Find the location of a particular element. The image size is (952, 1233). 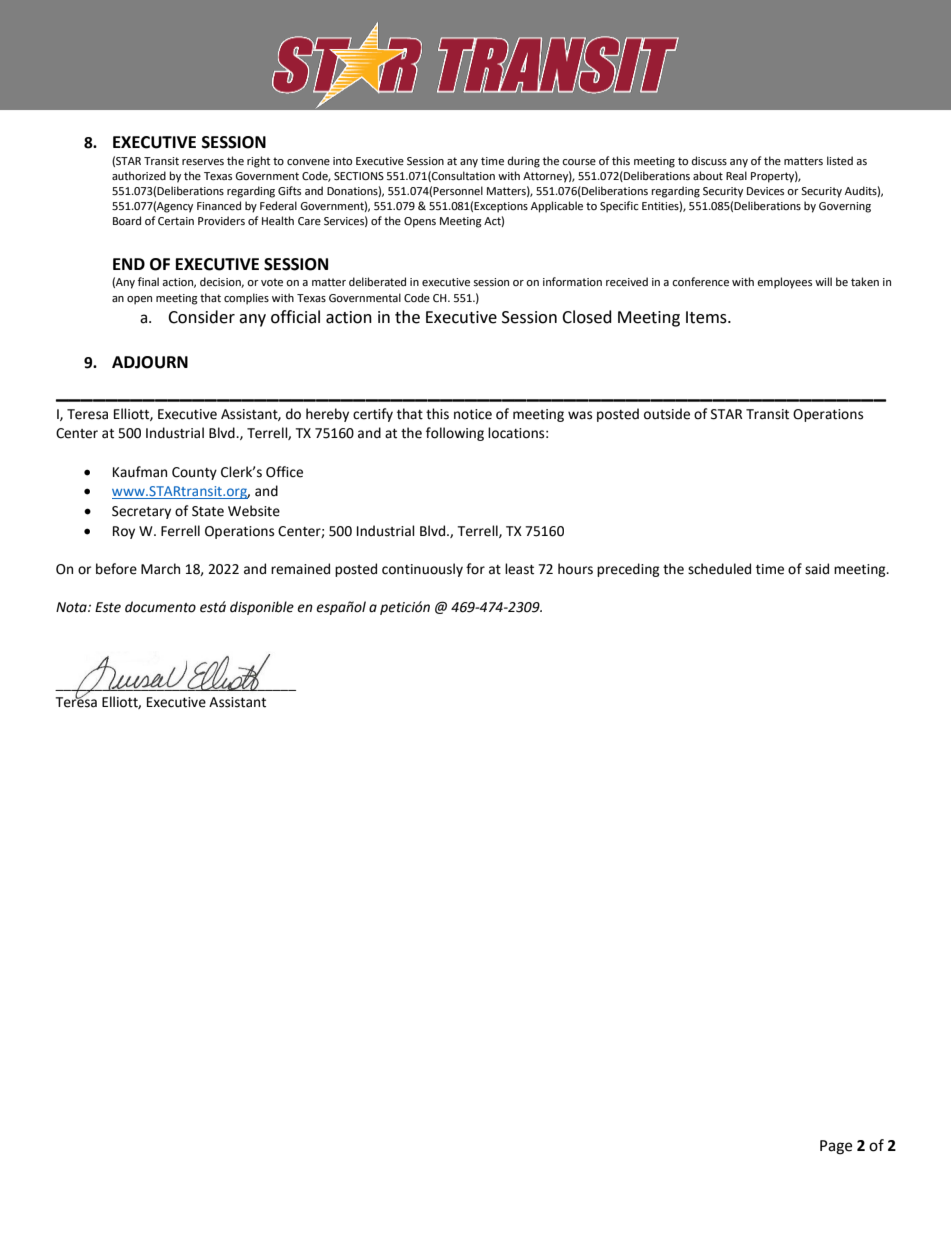

Devices is located at coordinates (765, 191).
